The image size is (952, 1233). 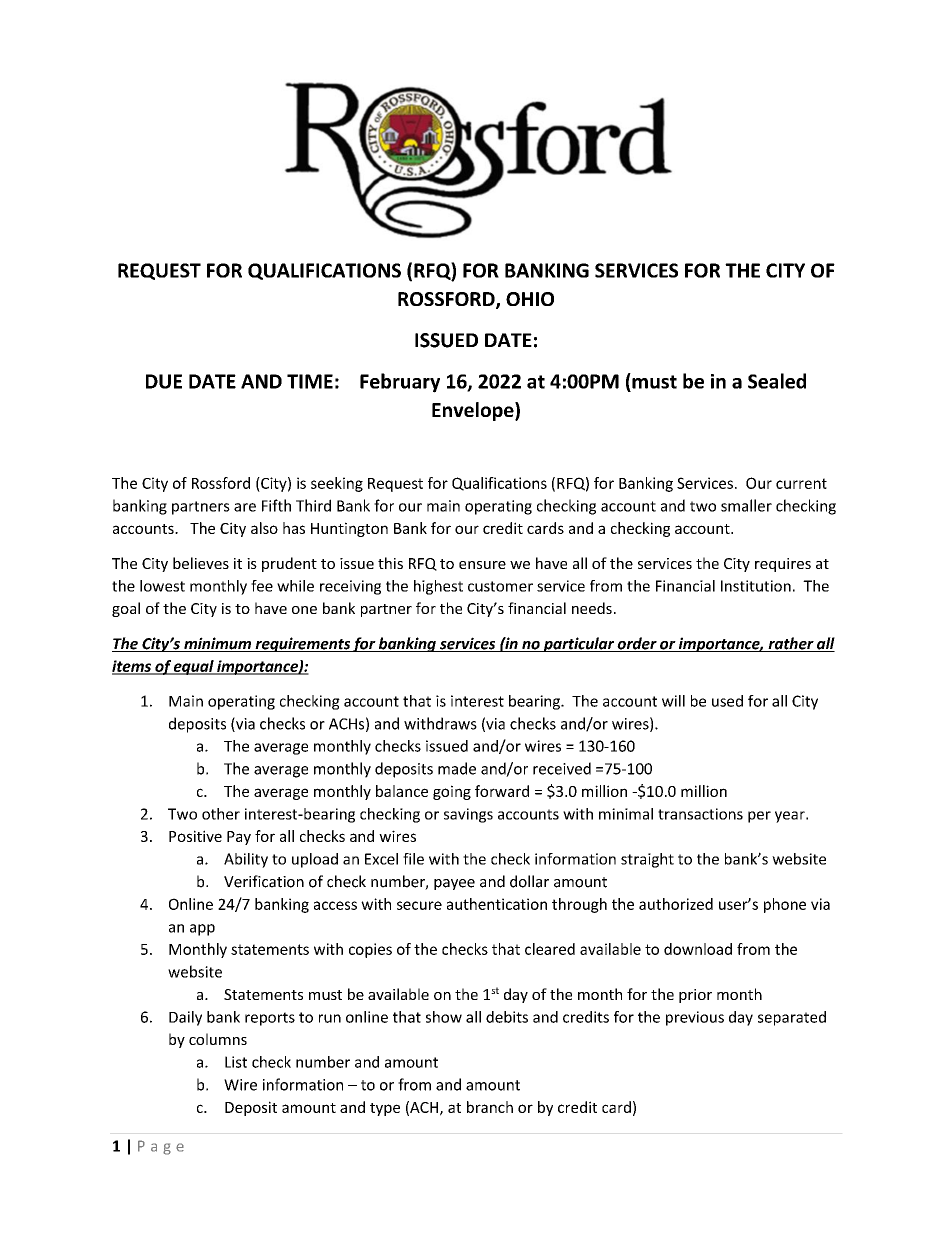 I want to click on used, so click(x=727, y=701).
